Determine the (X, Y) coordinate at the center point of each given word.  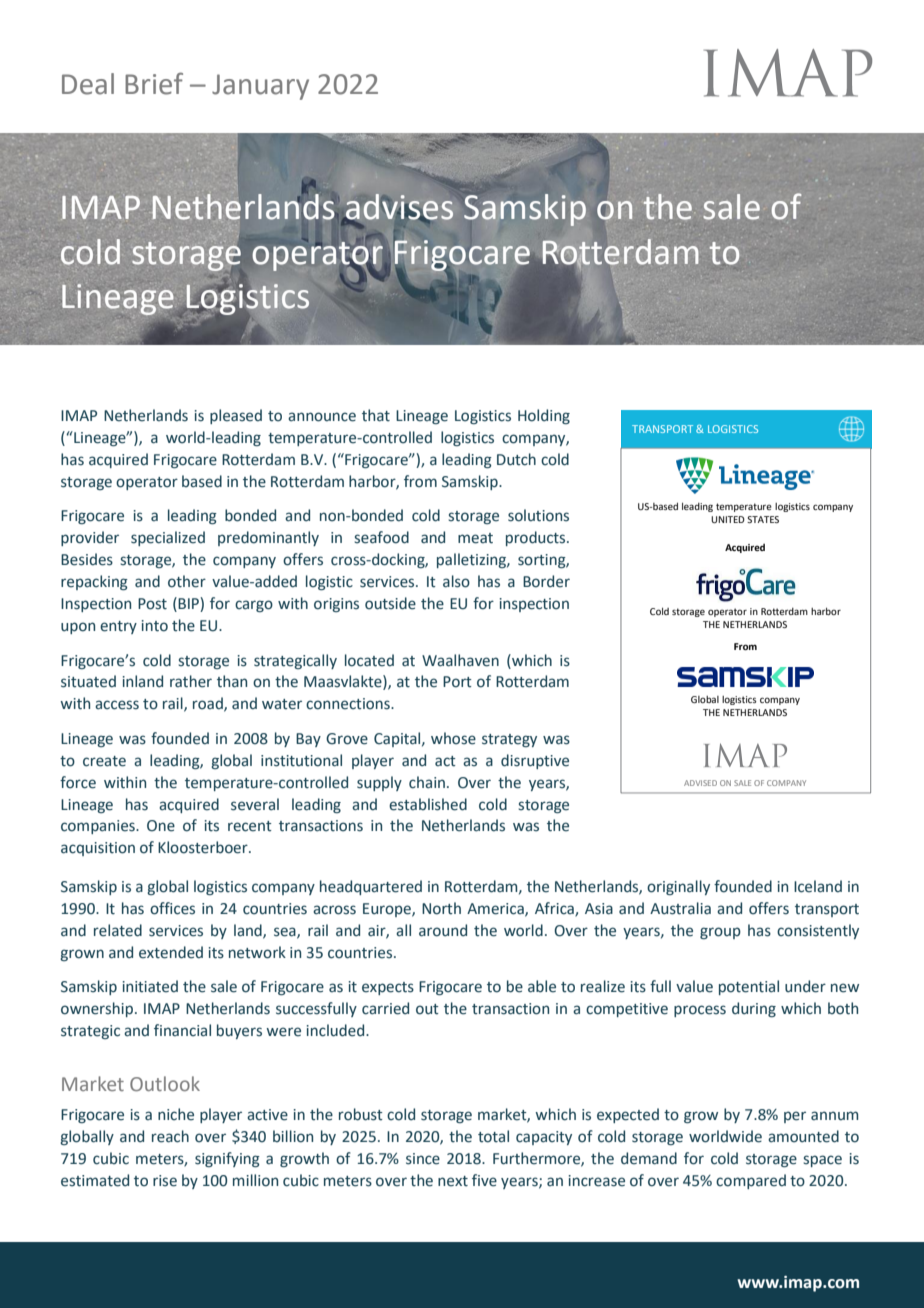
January (260, 87)
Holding (544, 416)
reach (170, 1136)
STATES (763, 519)
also (456, 581)
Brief (154, 83)
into (155, 626)
